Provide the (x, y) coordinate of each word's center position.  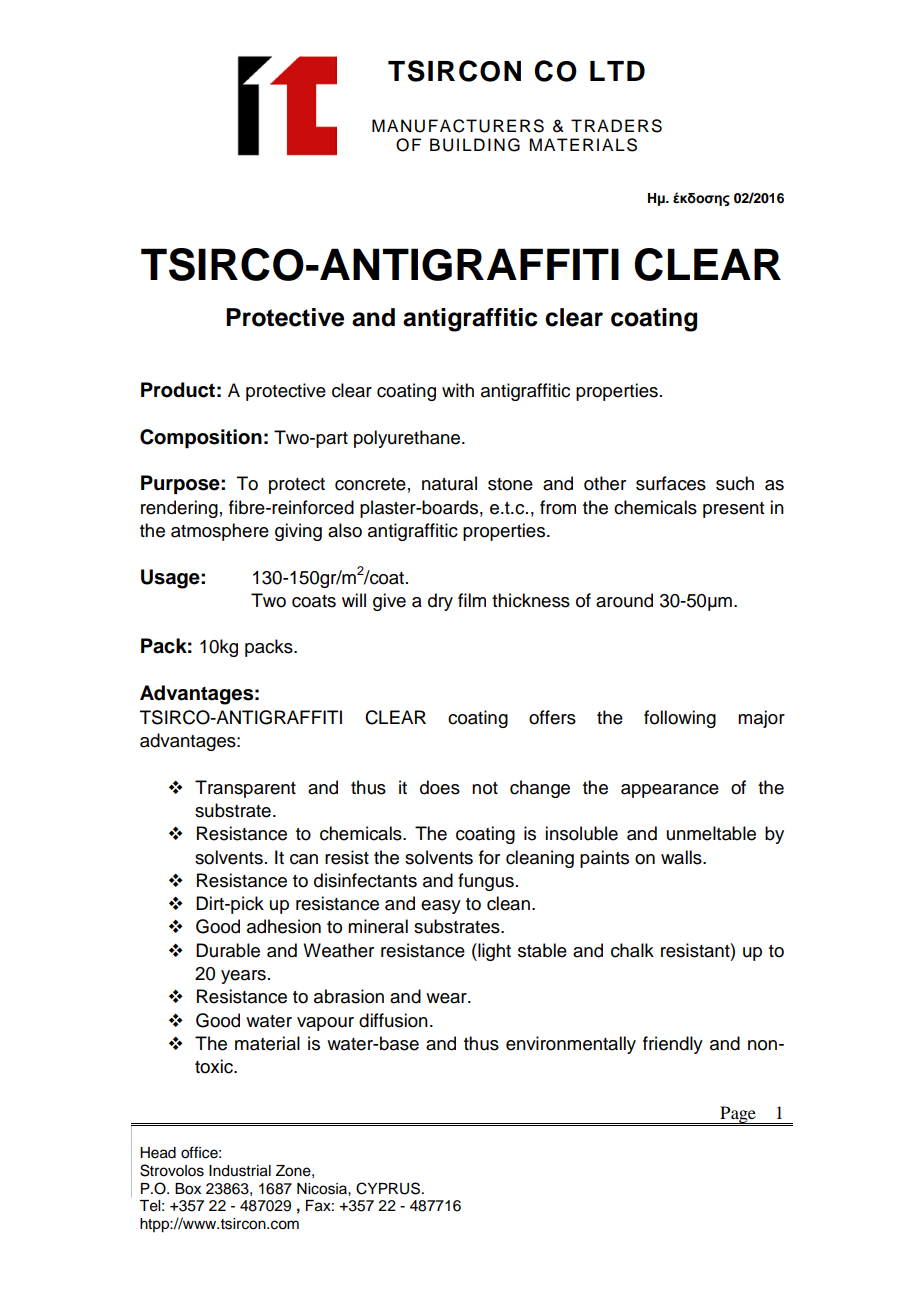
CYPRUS (389, 1188)
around (624, 600)
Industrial (240, 1171)
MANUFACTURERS (458, 126)
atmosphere (220, 532)
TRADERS (616, 126)
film (472, 600)
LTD (617, 71)
